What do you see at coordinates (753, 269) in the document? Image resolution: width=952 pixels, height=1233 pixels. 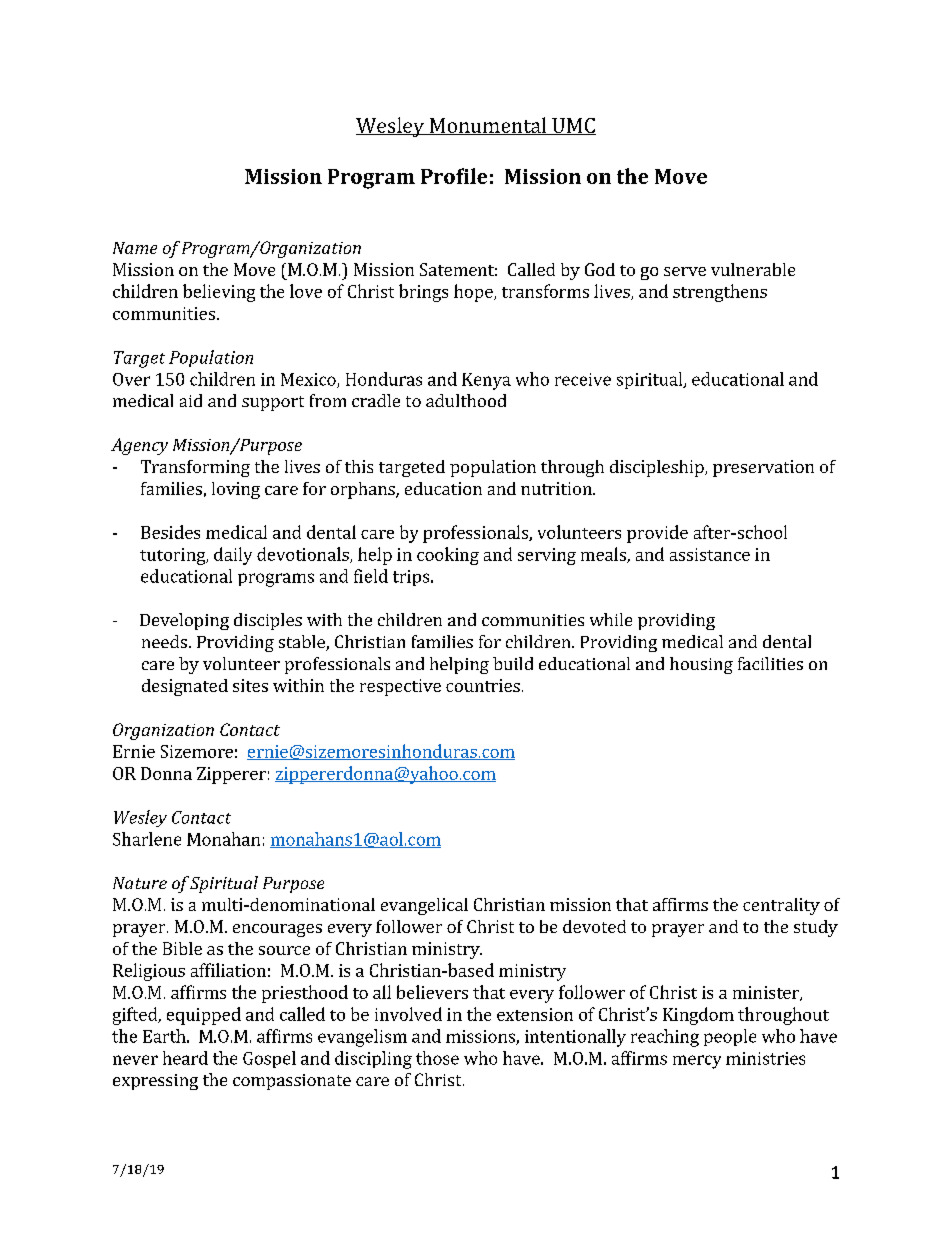 I see `vulnerable` at bounding box center [753, 269].
